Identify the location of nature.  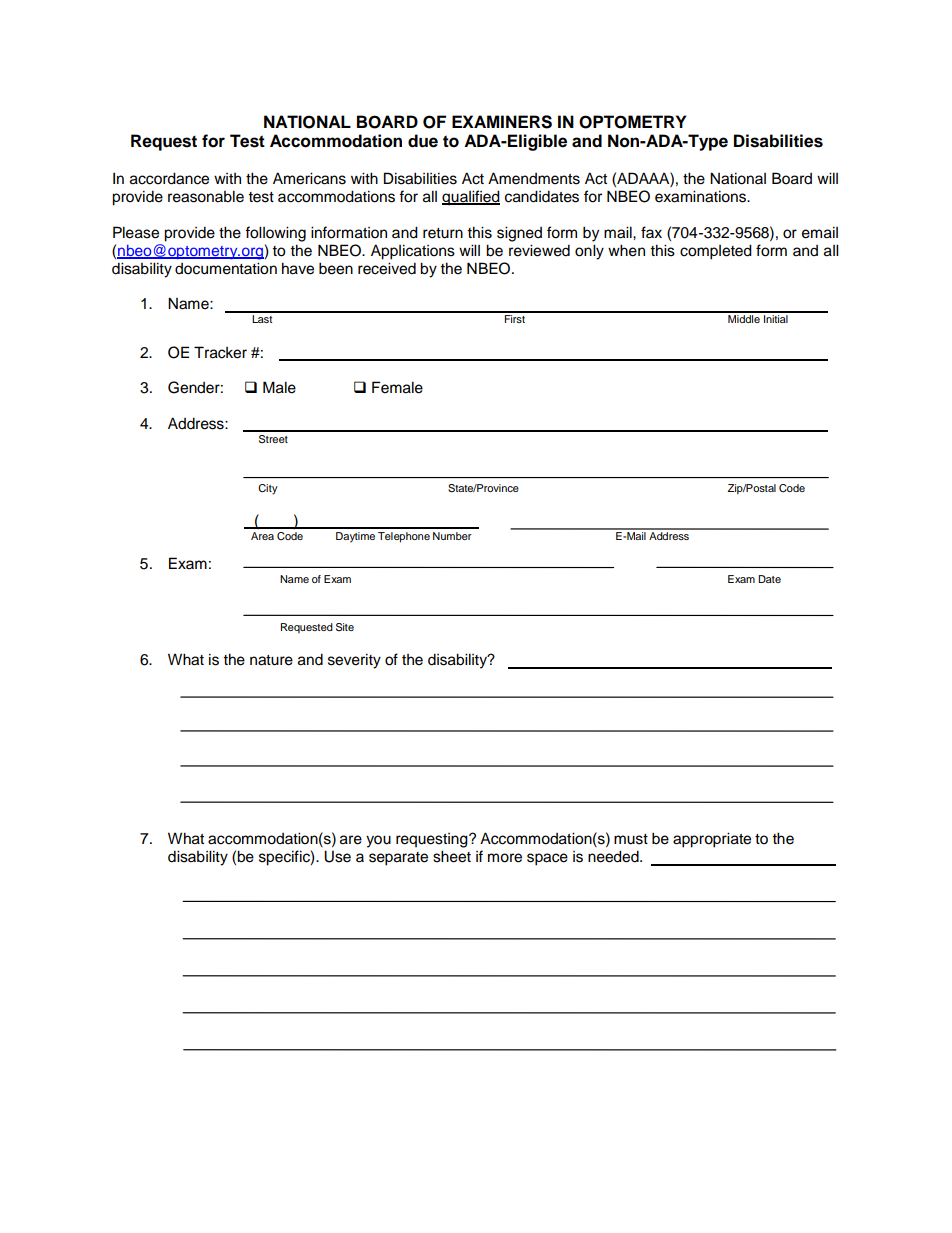
(271, 660).
